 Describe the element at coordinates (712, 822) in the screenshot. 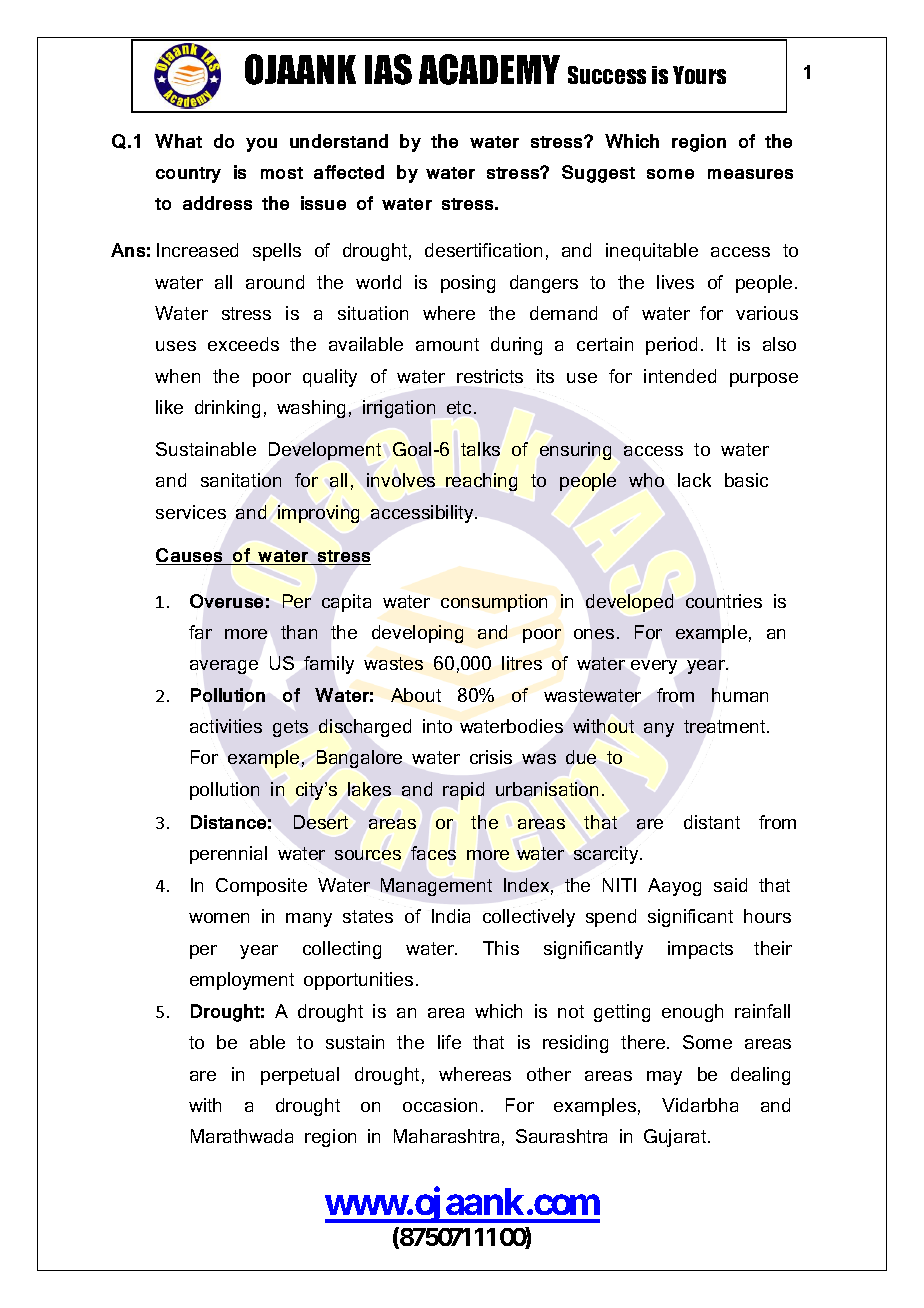

I see `distant` at that location.
